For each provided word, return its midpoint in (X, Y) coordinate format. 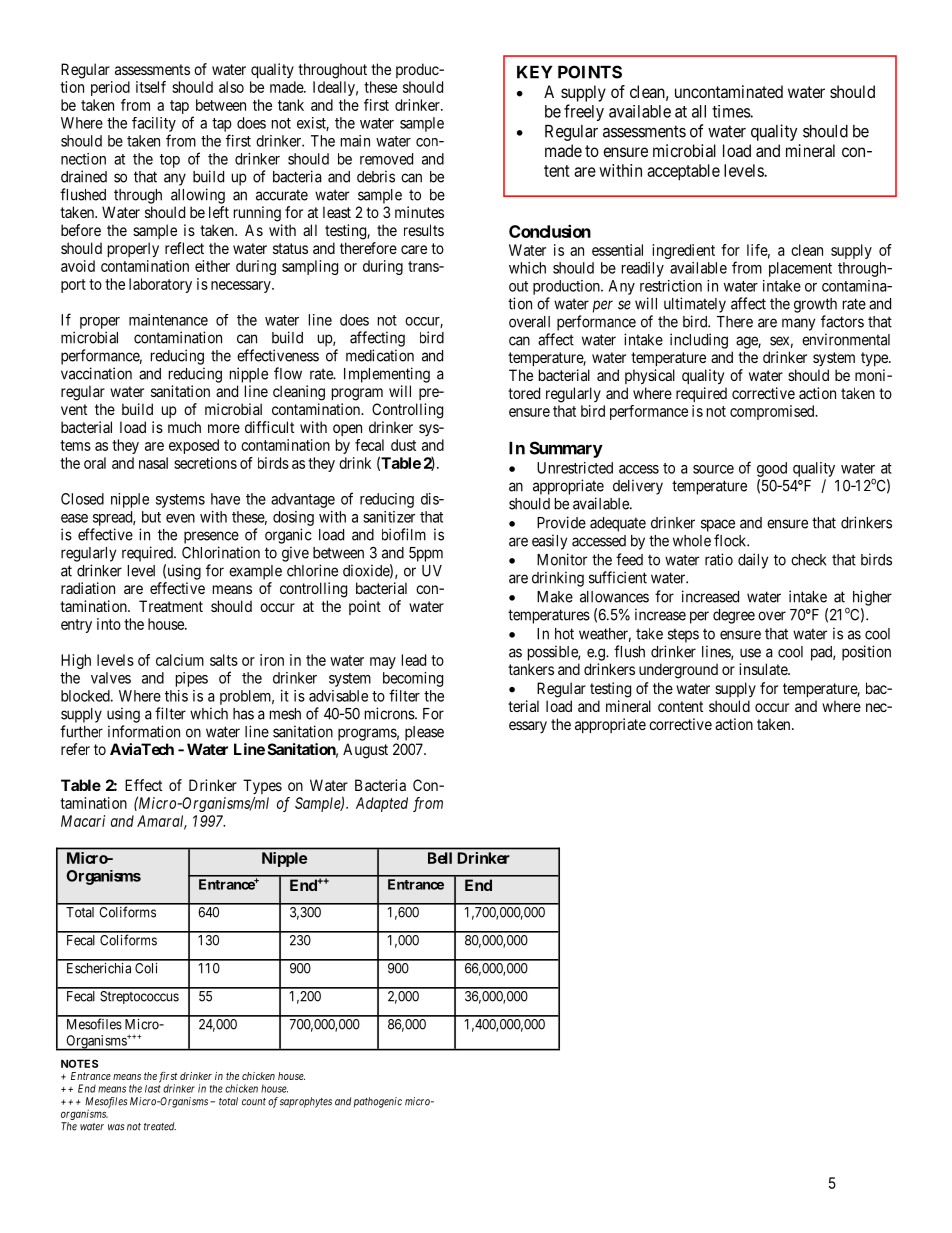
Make (555, 597)
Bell (440, 858)
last (153, 1089)
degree (734, 616)
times (731, 111)
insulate (764, 669)
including (699, 341)
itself (151, 87)
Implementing (387, 375)
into (109, 624)
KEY (534, 72)
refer (75, 749)
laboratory (160, 285)
